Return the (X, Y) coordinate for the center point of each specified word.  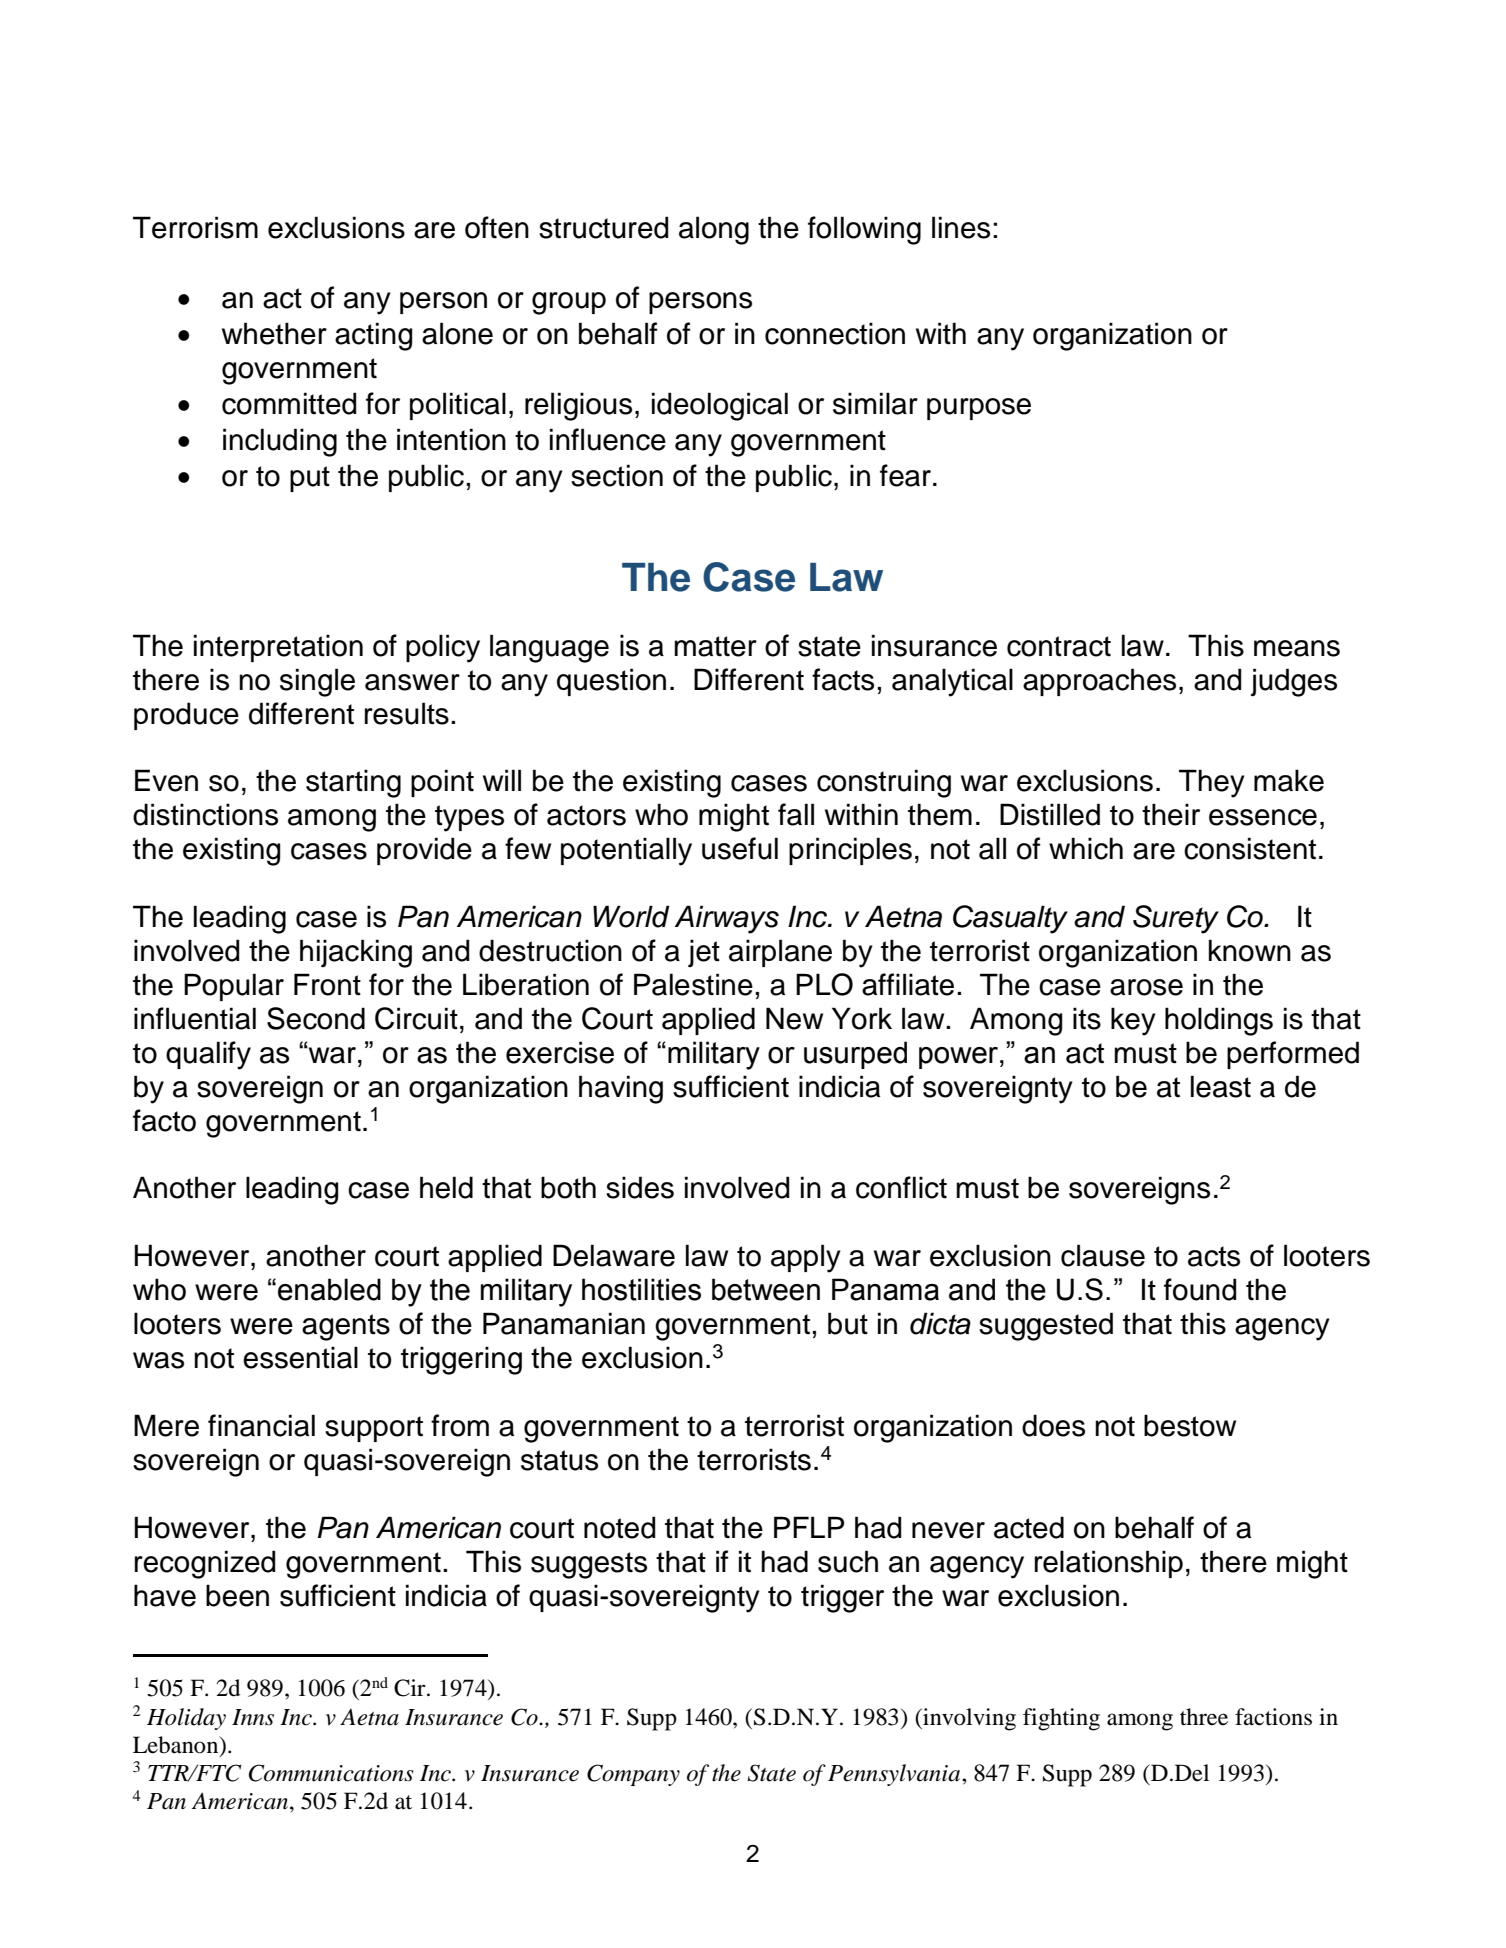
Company (633, 1775)
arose (1146, 987)
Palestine (693, 984)
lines (961, 227)
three (1204, 1717)
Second (316, 1018)
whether (274, 333)
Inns (253, 1717)
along (714, 230)
